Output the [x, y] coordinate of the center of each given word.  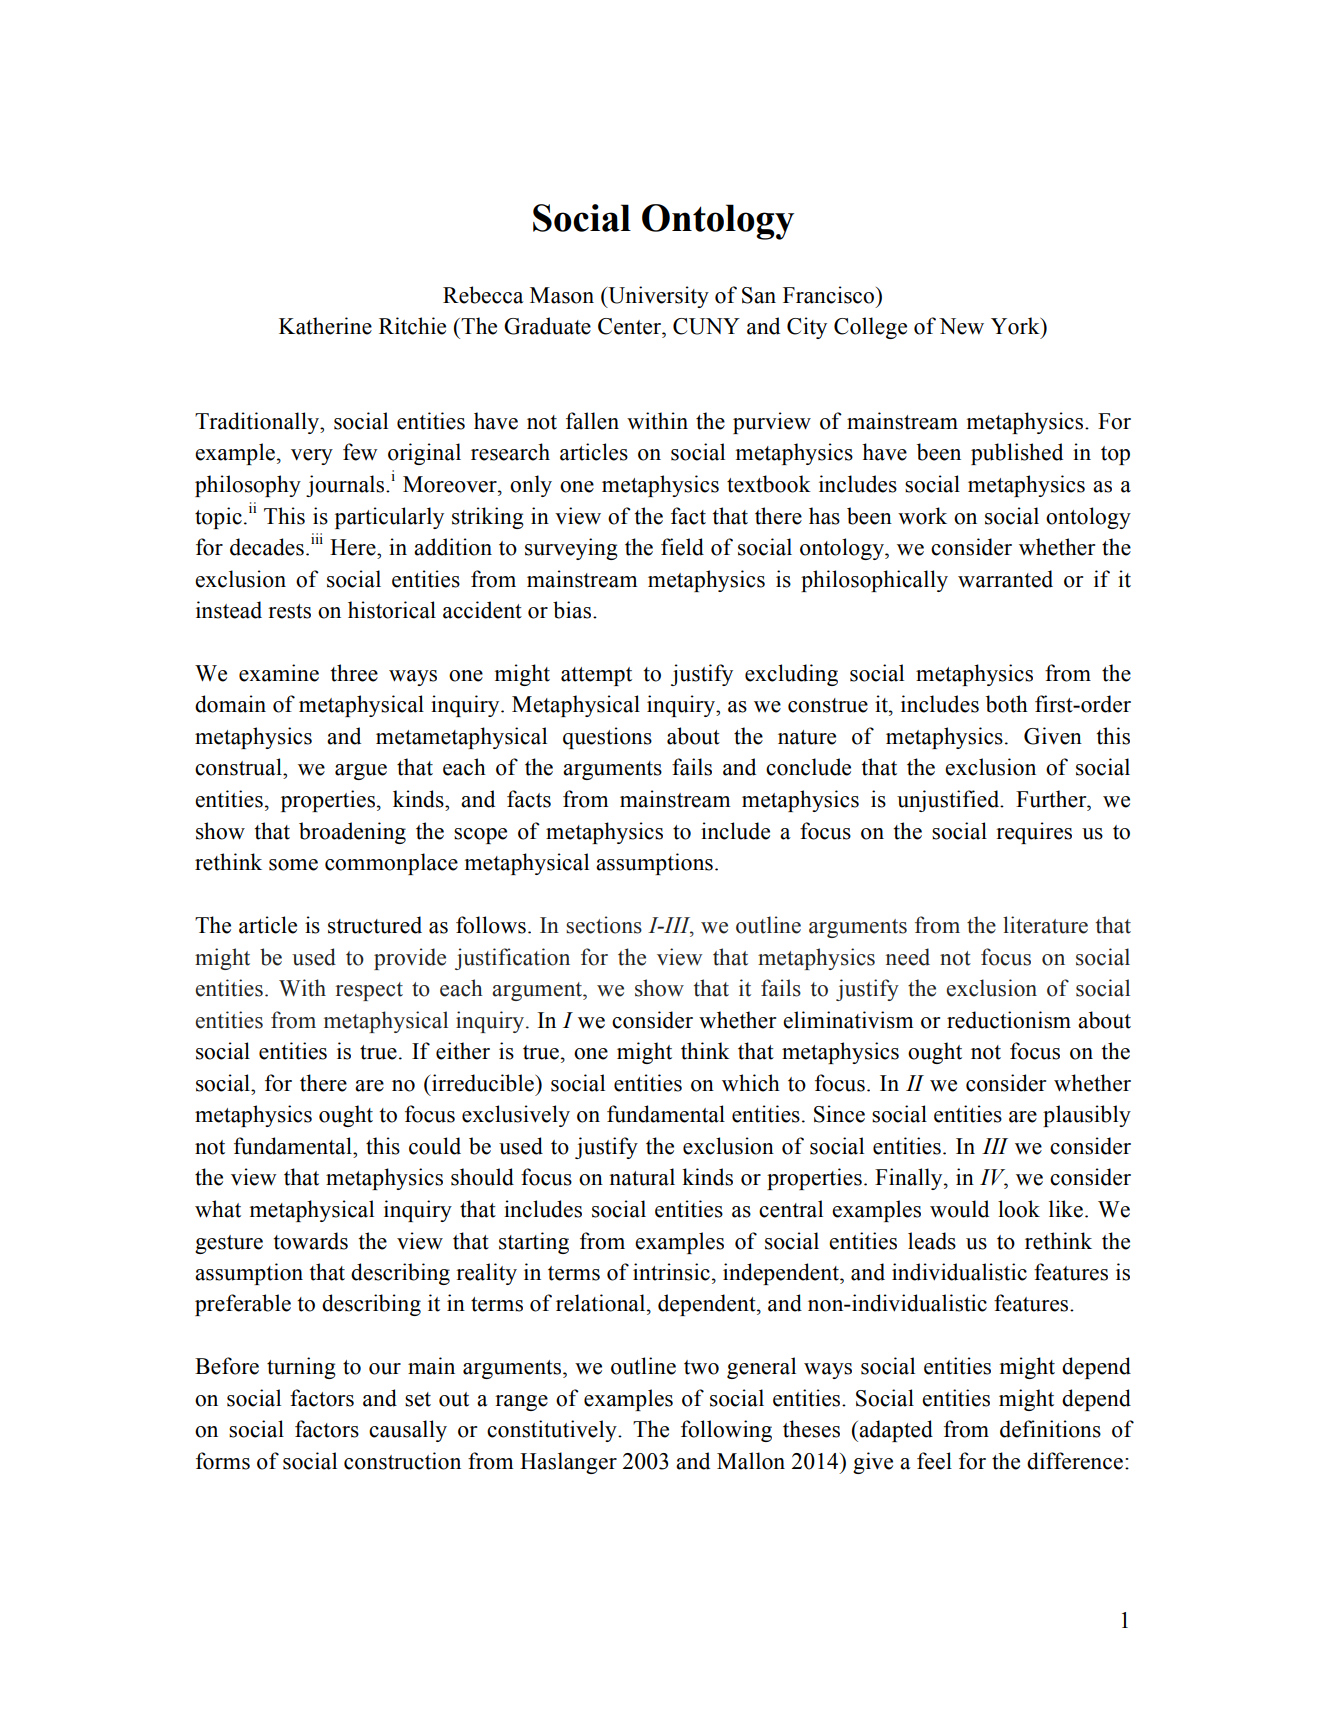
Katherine [325, 326]
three [354, 673]
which [751, 1083]
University [657, 297]
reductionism [1009, 1020]
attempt [596, 676]
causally [408, 1431]
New [961, 326]
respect [369, 991]
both [1007, 704]
